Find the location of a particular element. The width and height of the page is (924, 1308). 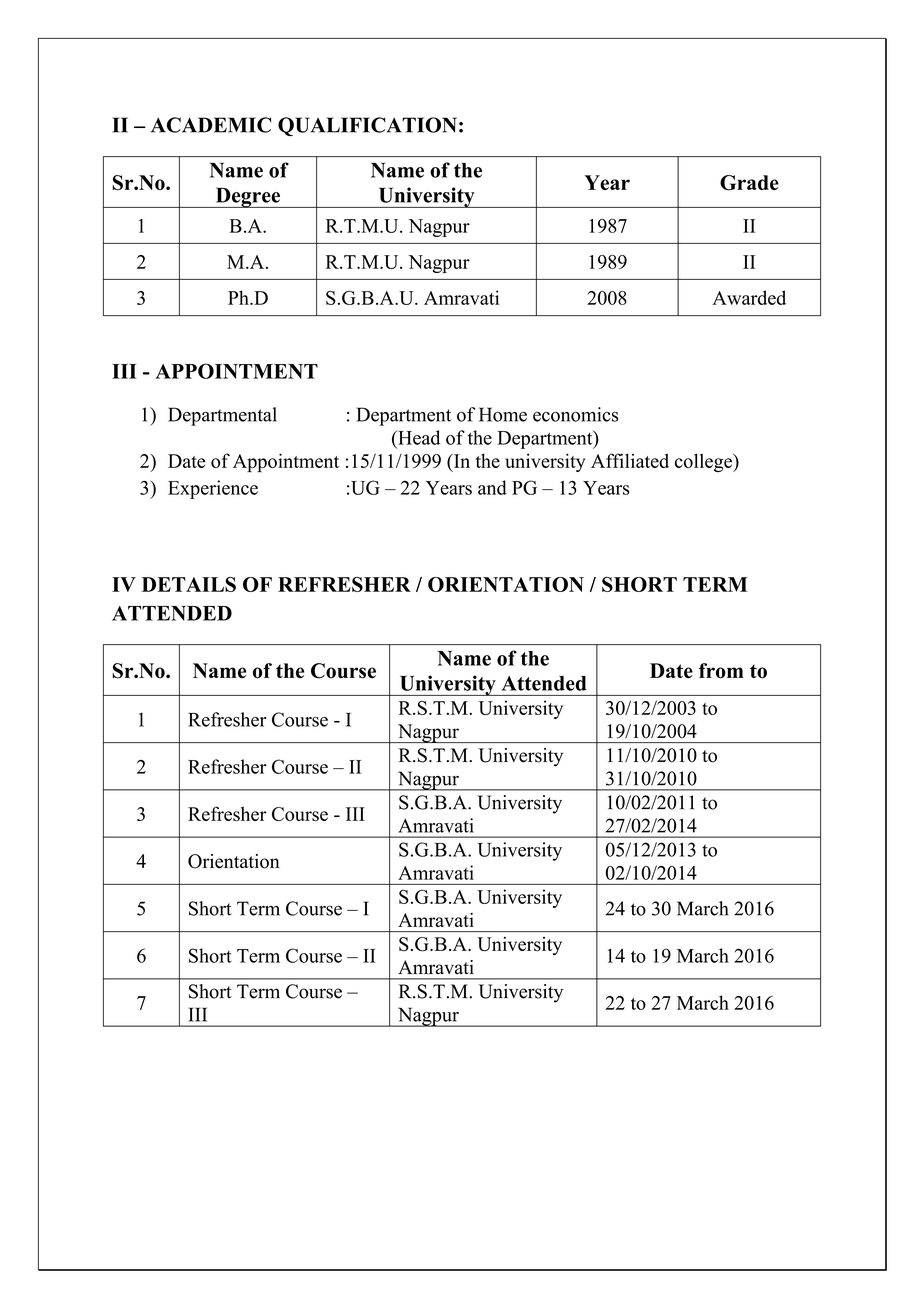

Grade is located at coordinates (749, 183).
